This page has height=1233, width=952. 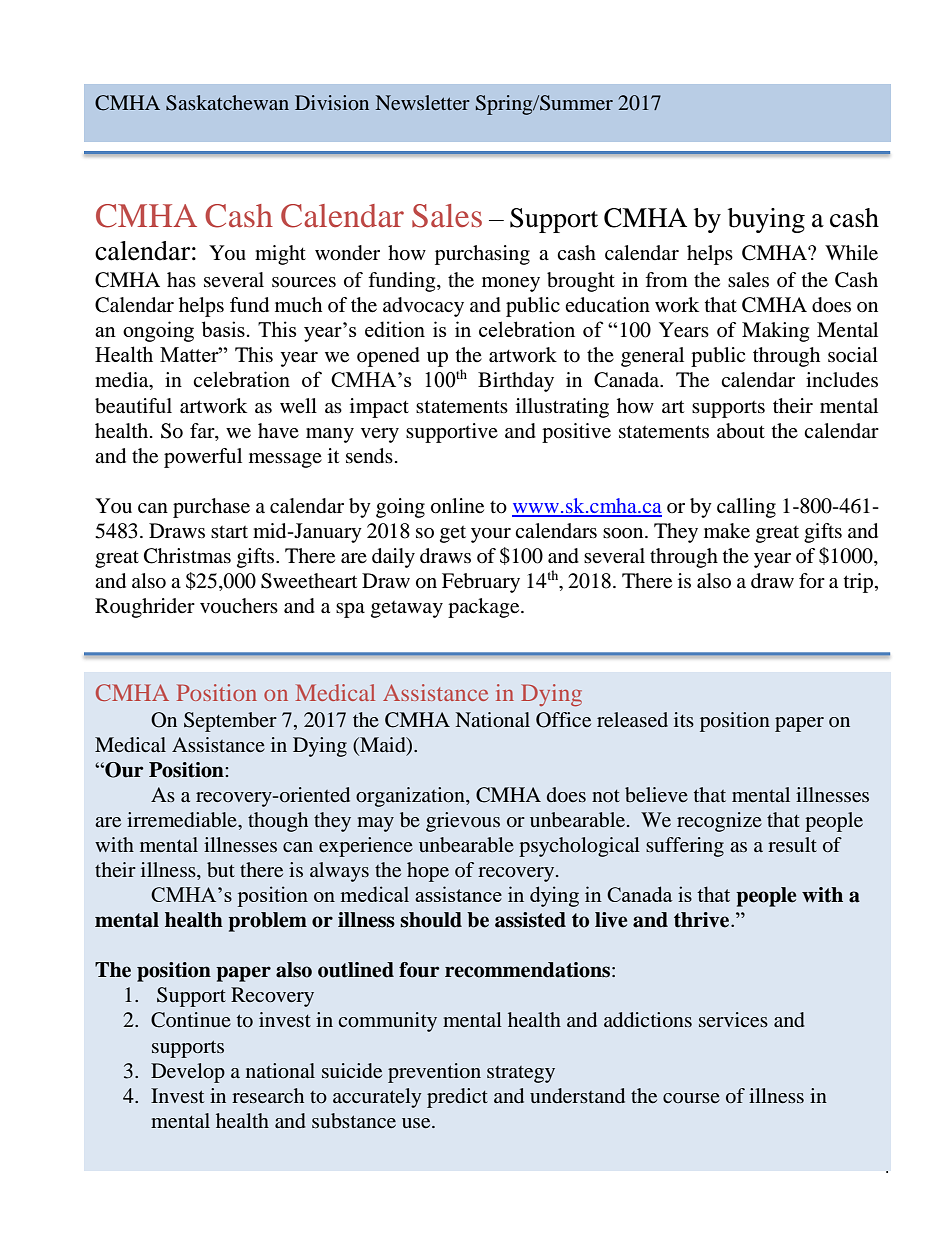 What do you see at coordinates (423, 102) in the page?
I see `Newsletter` at bounding box center [423, 102].
